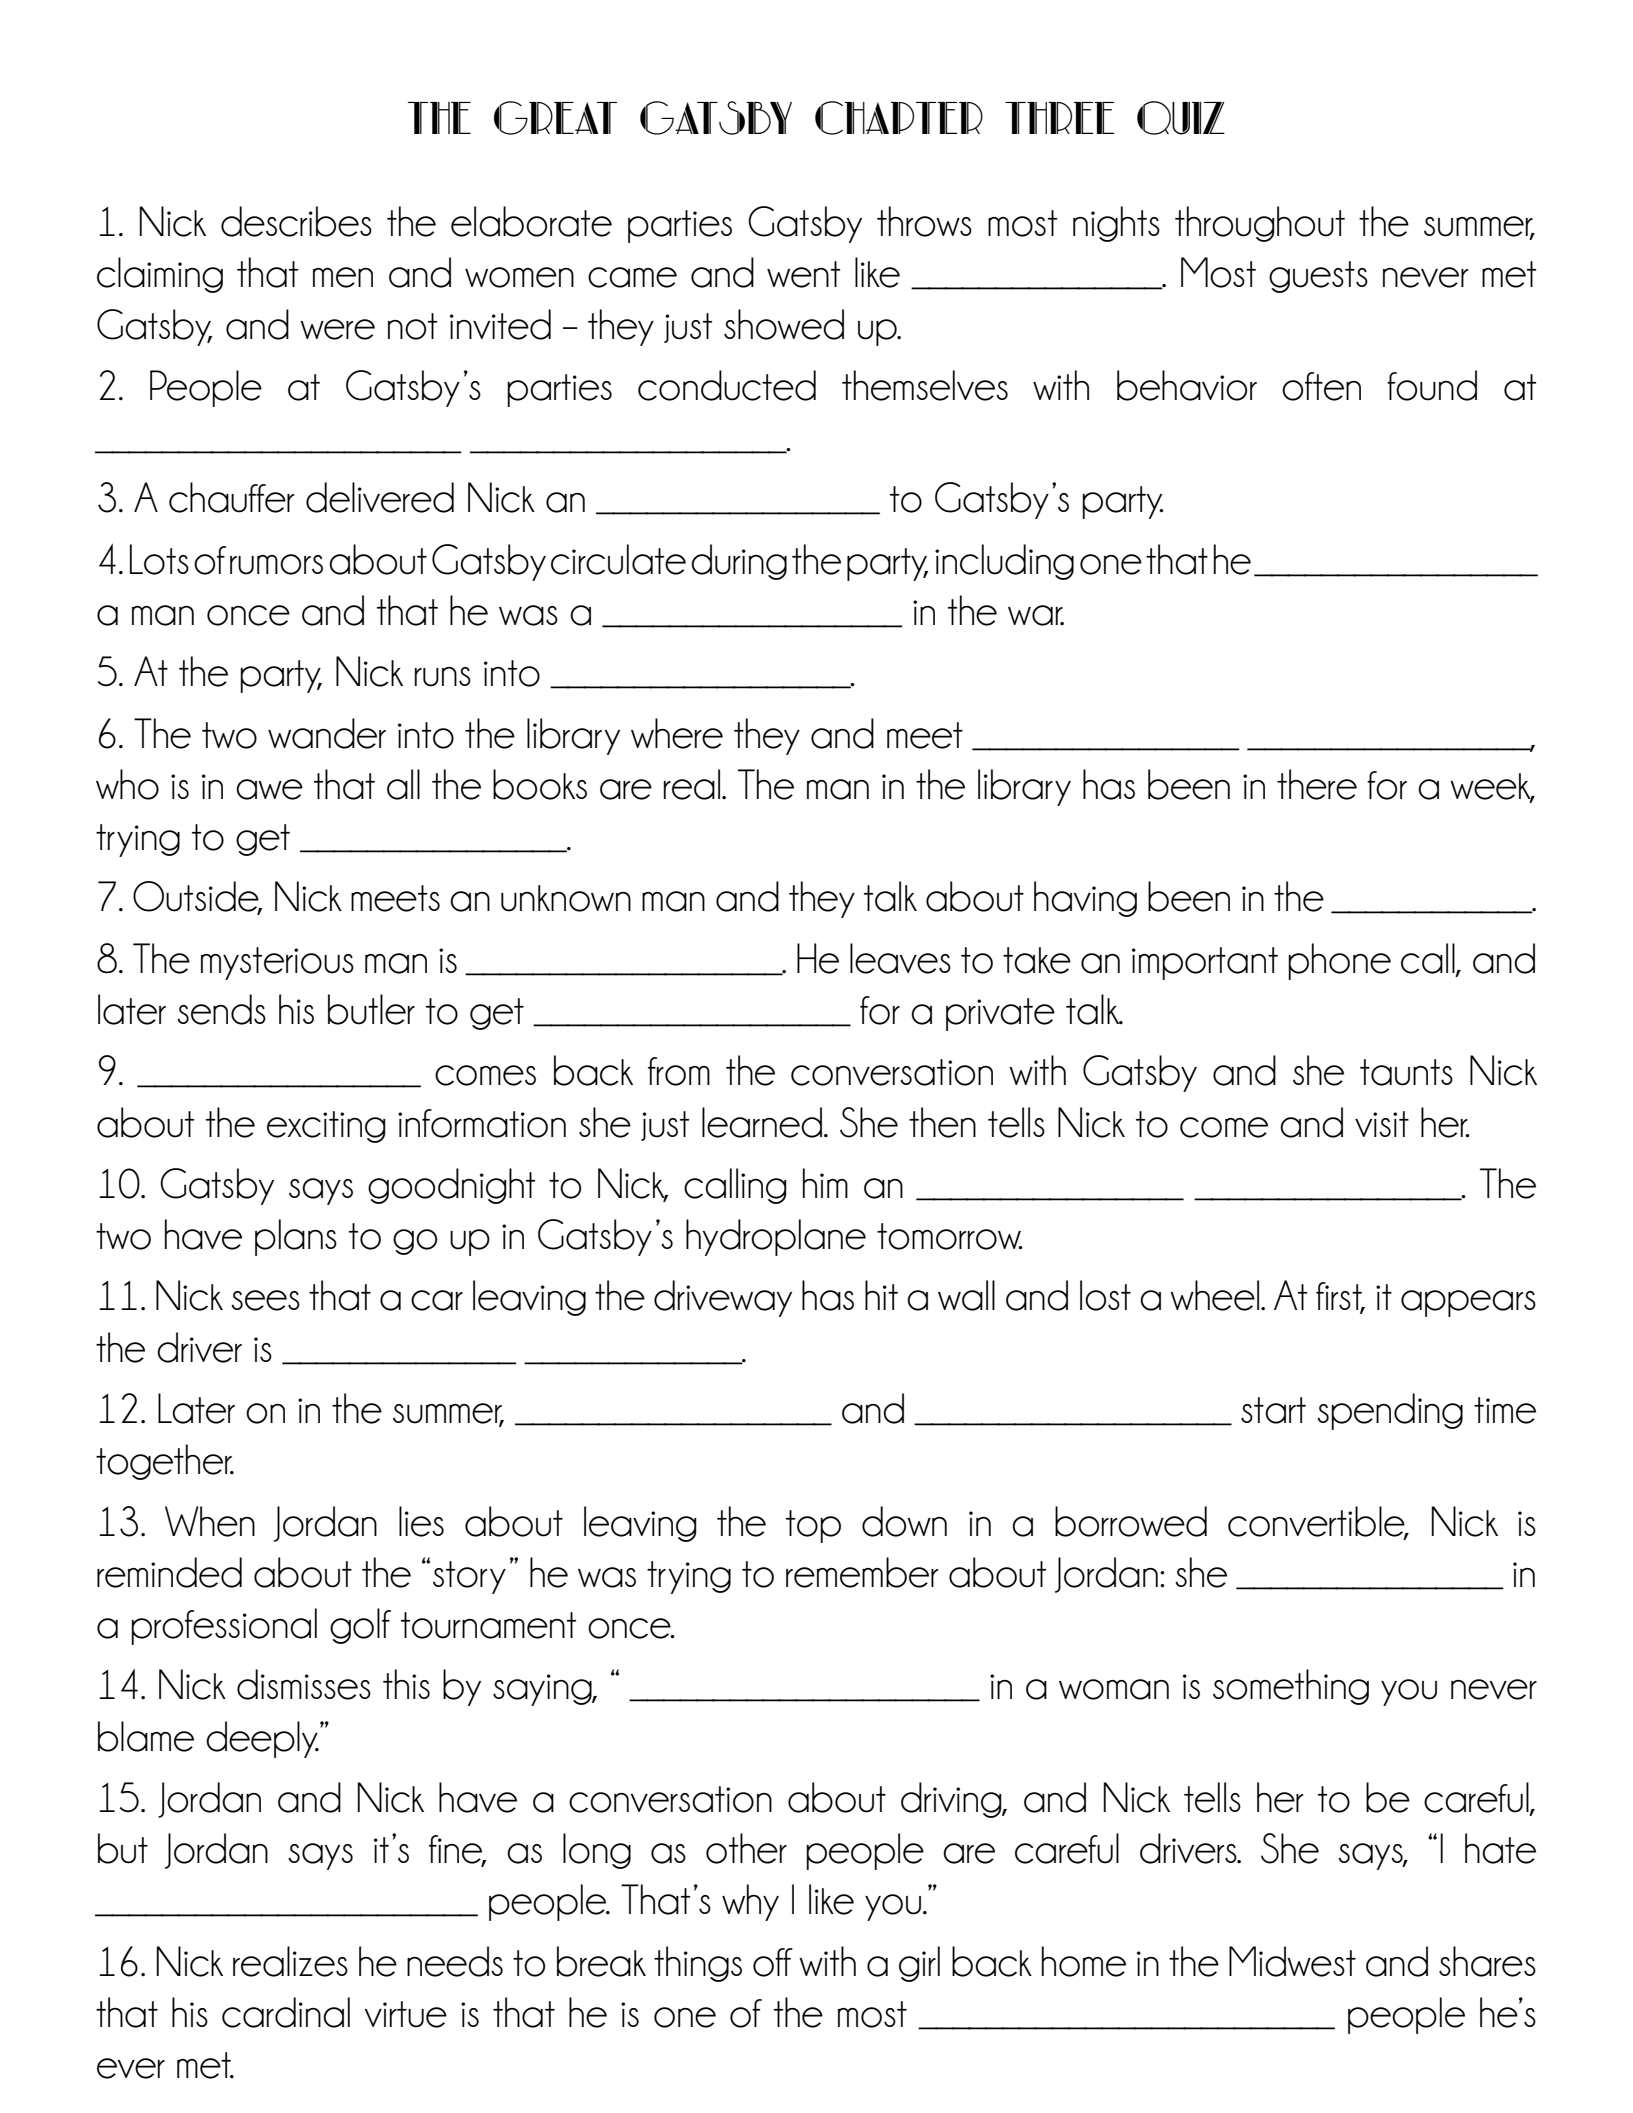 The width and height of the screenshot is (1633, 2113). I want to click on Chapter, so click(899, 118).
